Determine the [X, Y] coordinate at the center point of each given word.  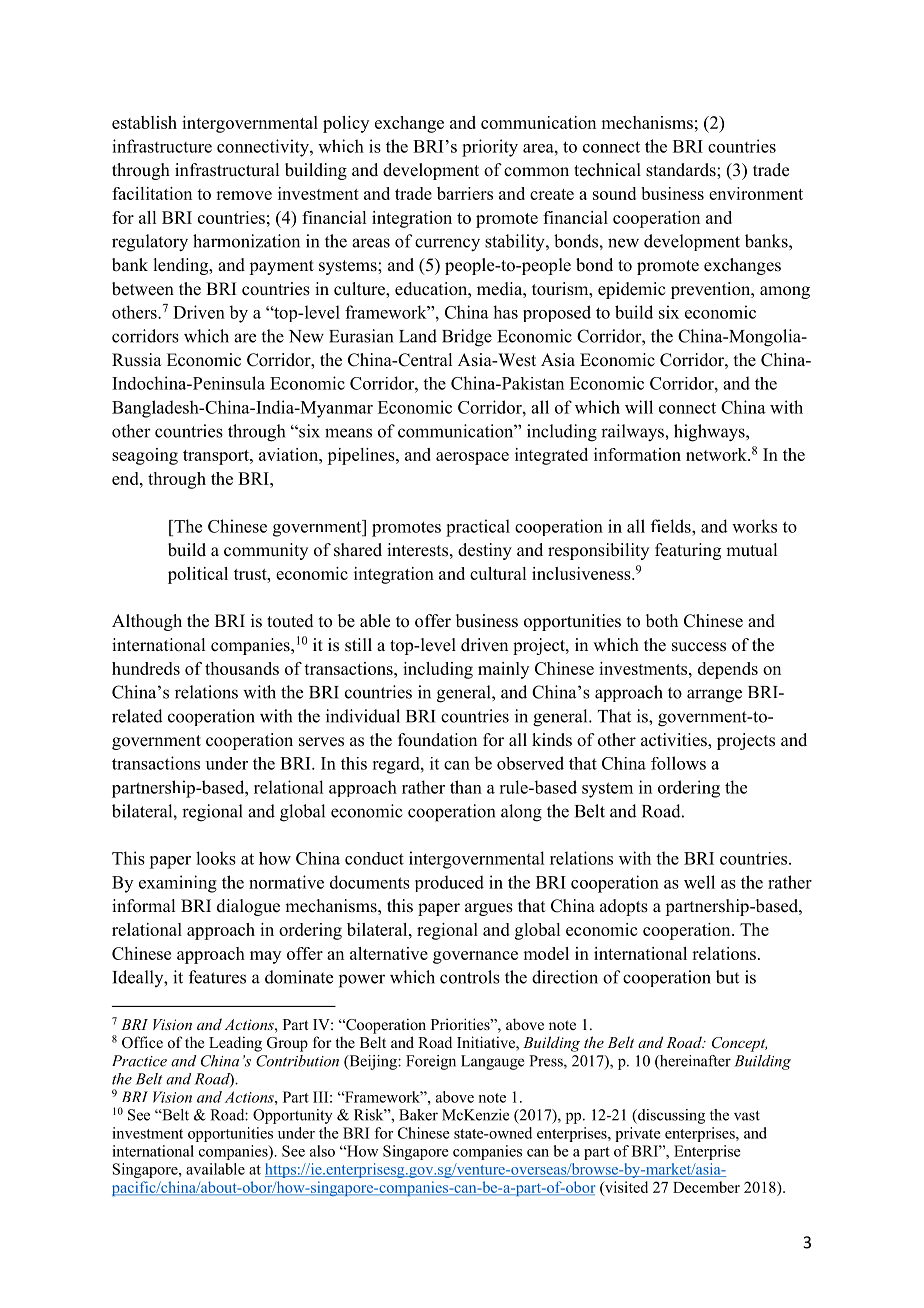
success [699, 647]
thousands [242, 668]
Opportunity [292, 1116]
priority [490, 148]
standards [682, 170]
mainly [503, 670]
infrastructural [227, 170]
